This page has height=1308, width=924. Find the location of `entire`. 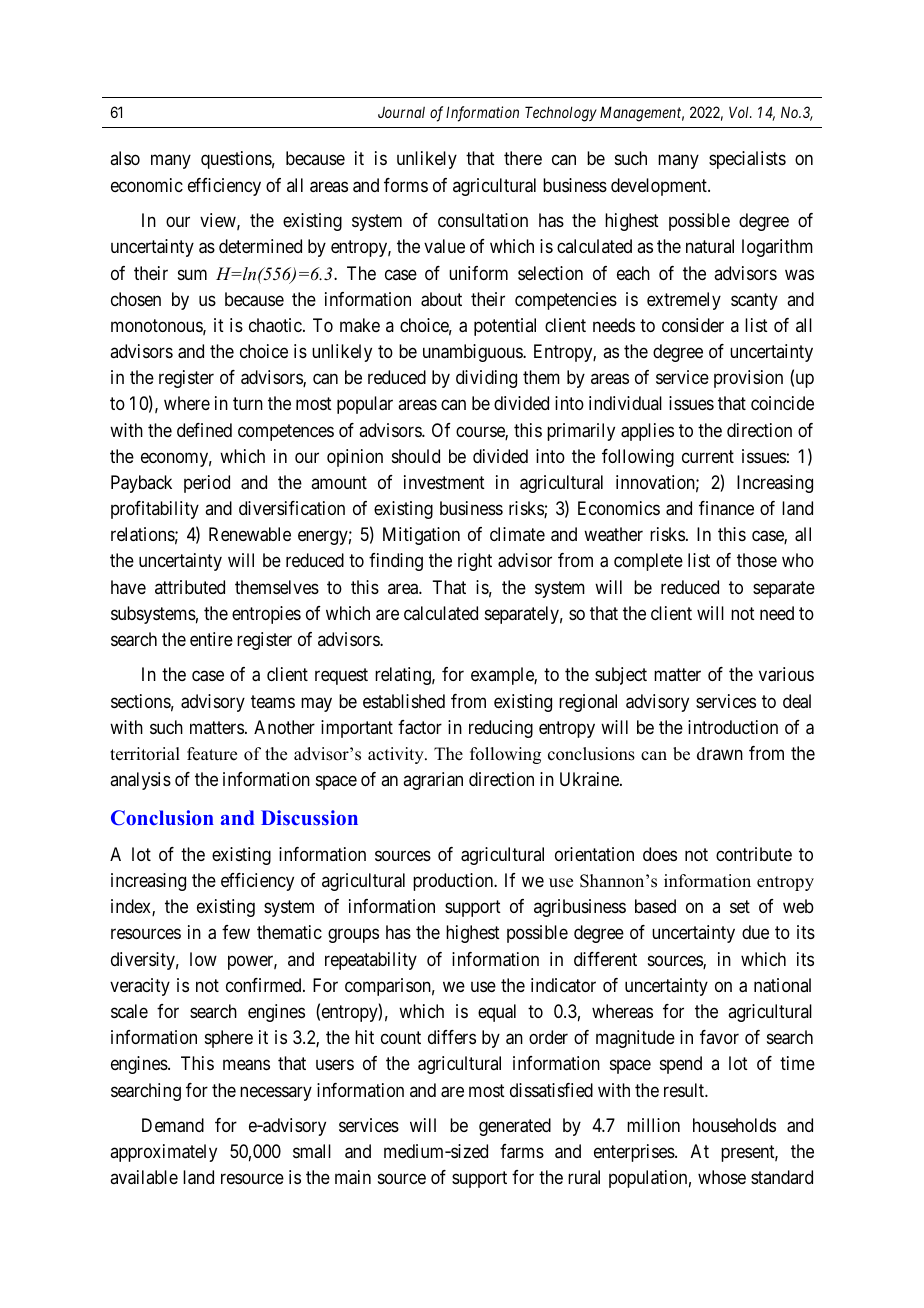

entire is located at coordinates (211, 639).
